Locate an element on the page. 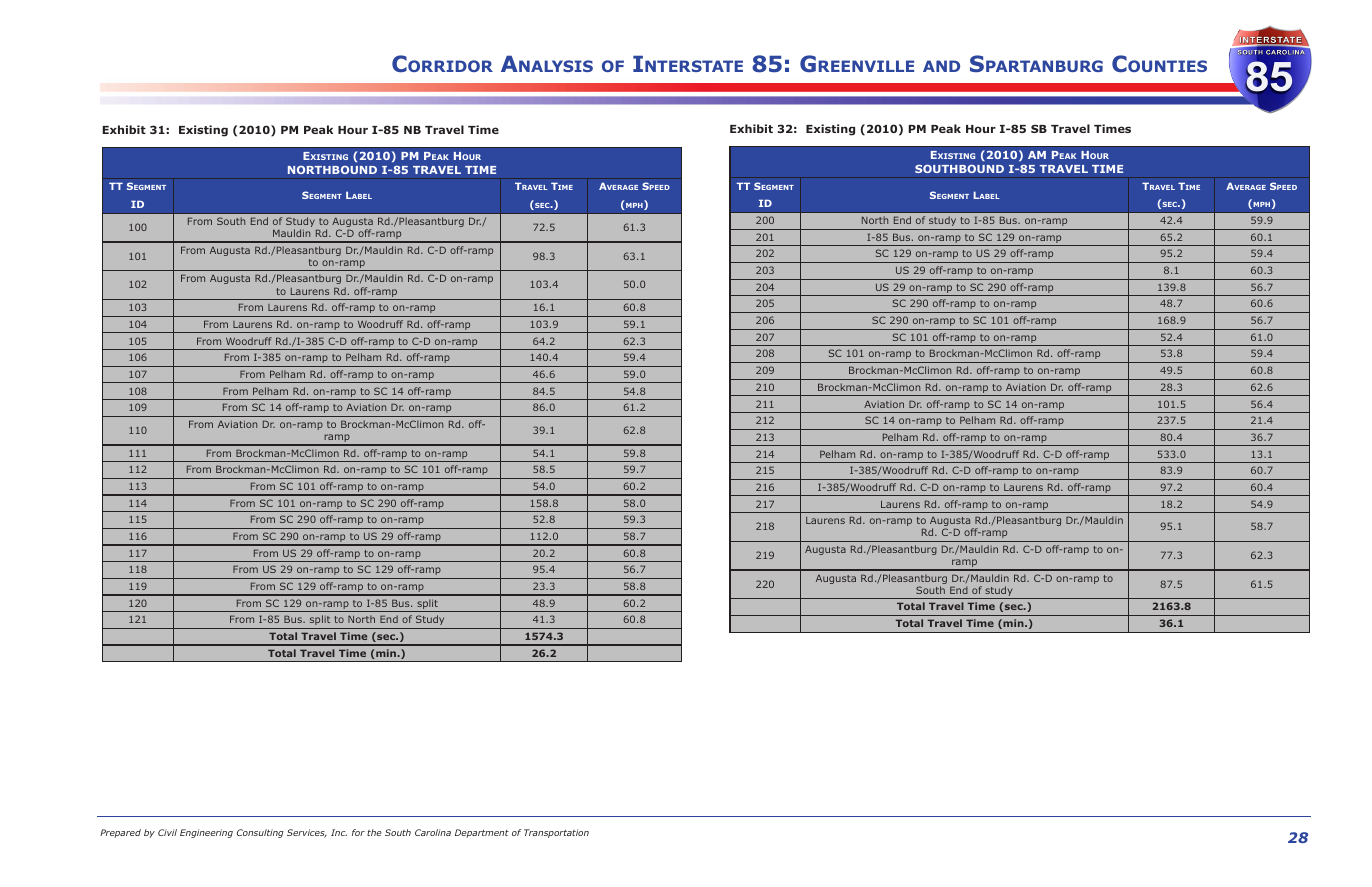  Transportation is located at coordinates (556, 833).
